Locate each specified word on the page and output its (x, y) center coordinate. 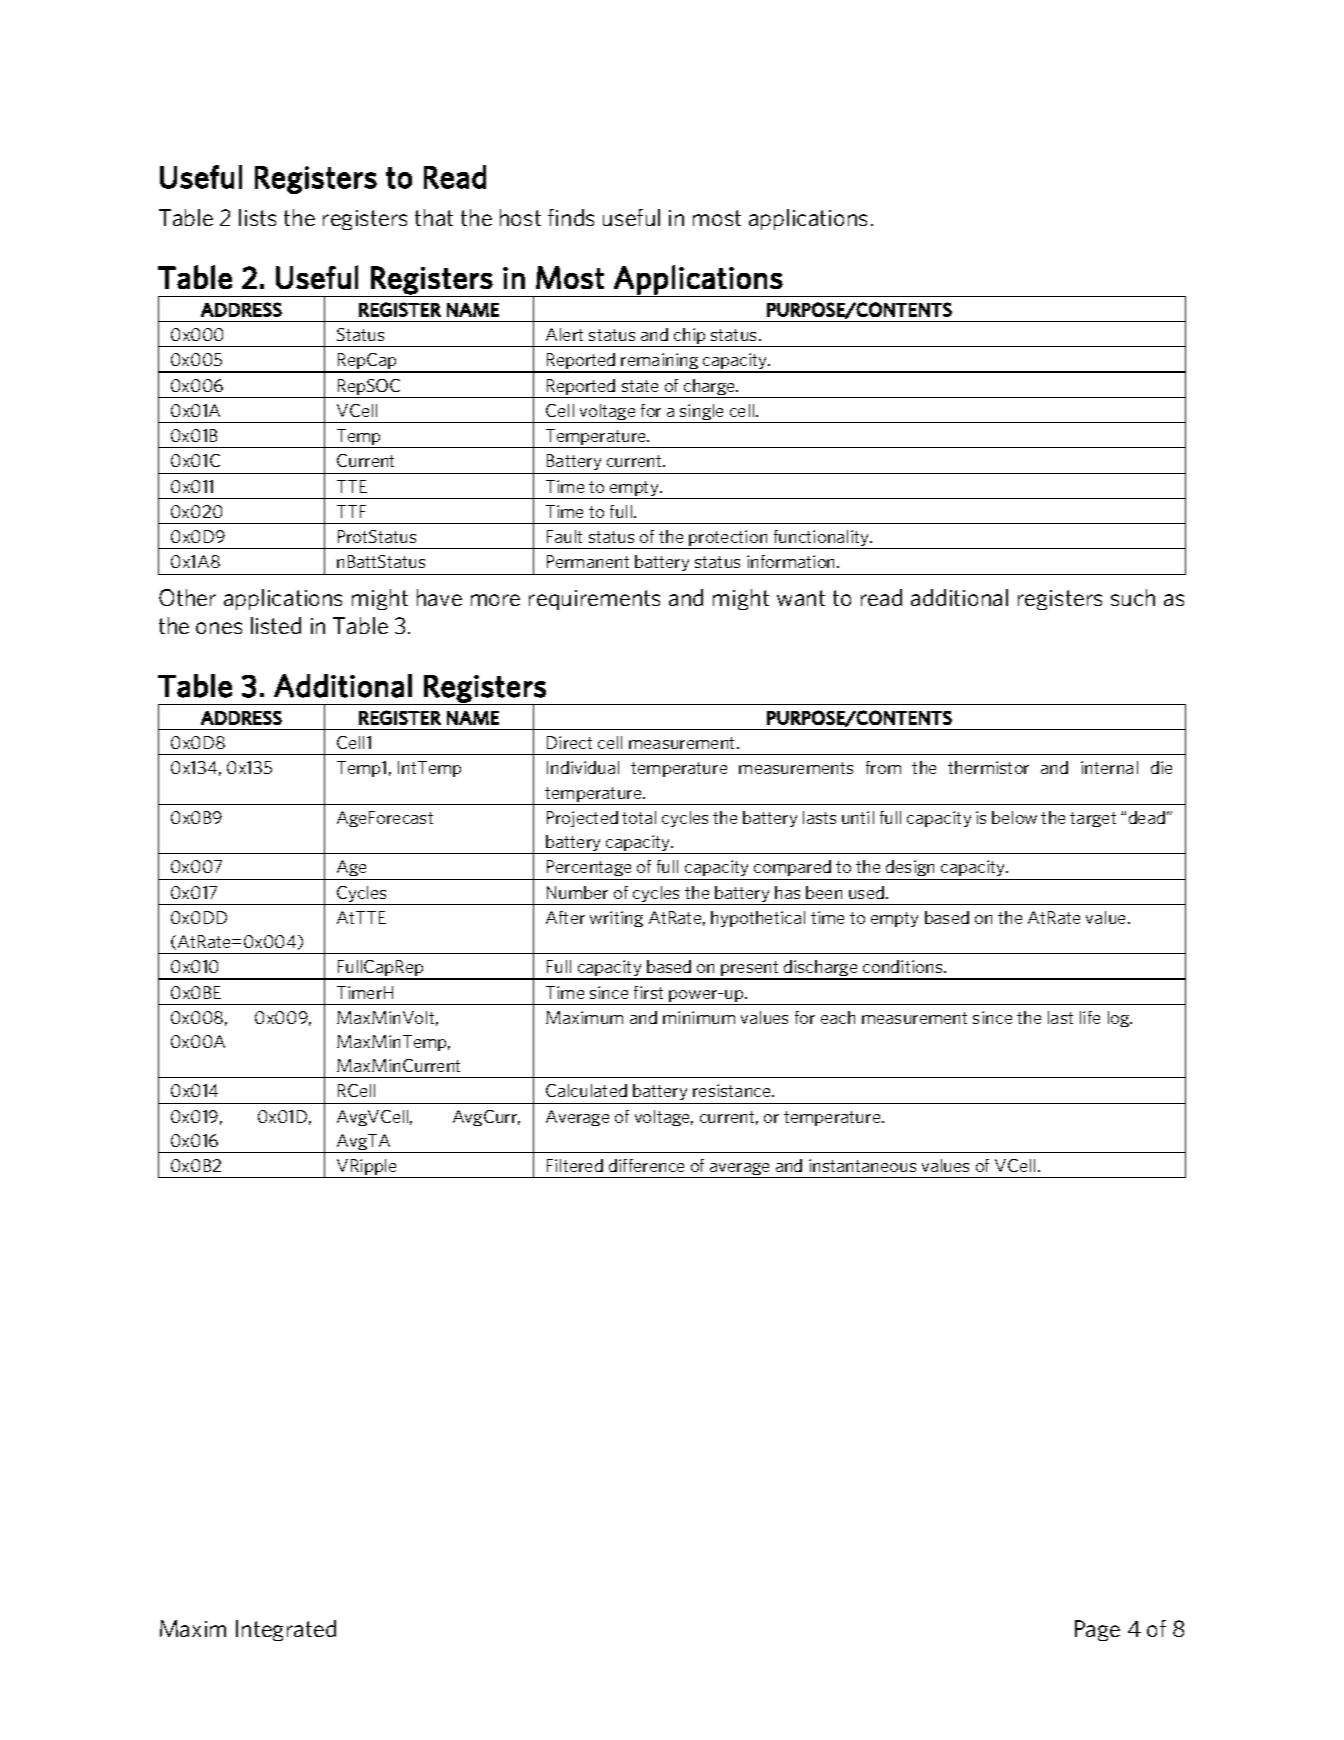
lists (257, 217)
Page (1097, 1630)
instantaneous (862, 1165)
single (702, 413)
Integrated (286, 1630)
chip (690, 337)
